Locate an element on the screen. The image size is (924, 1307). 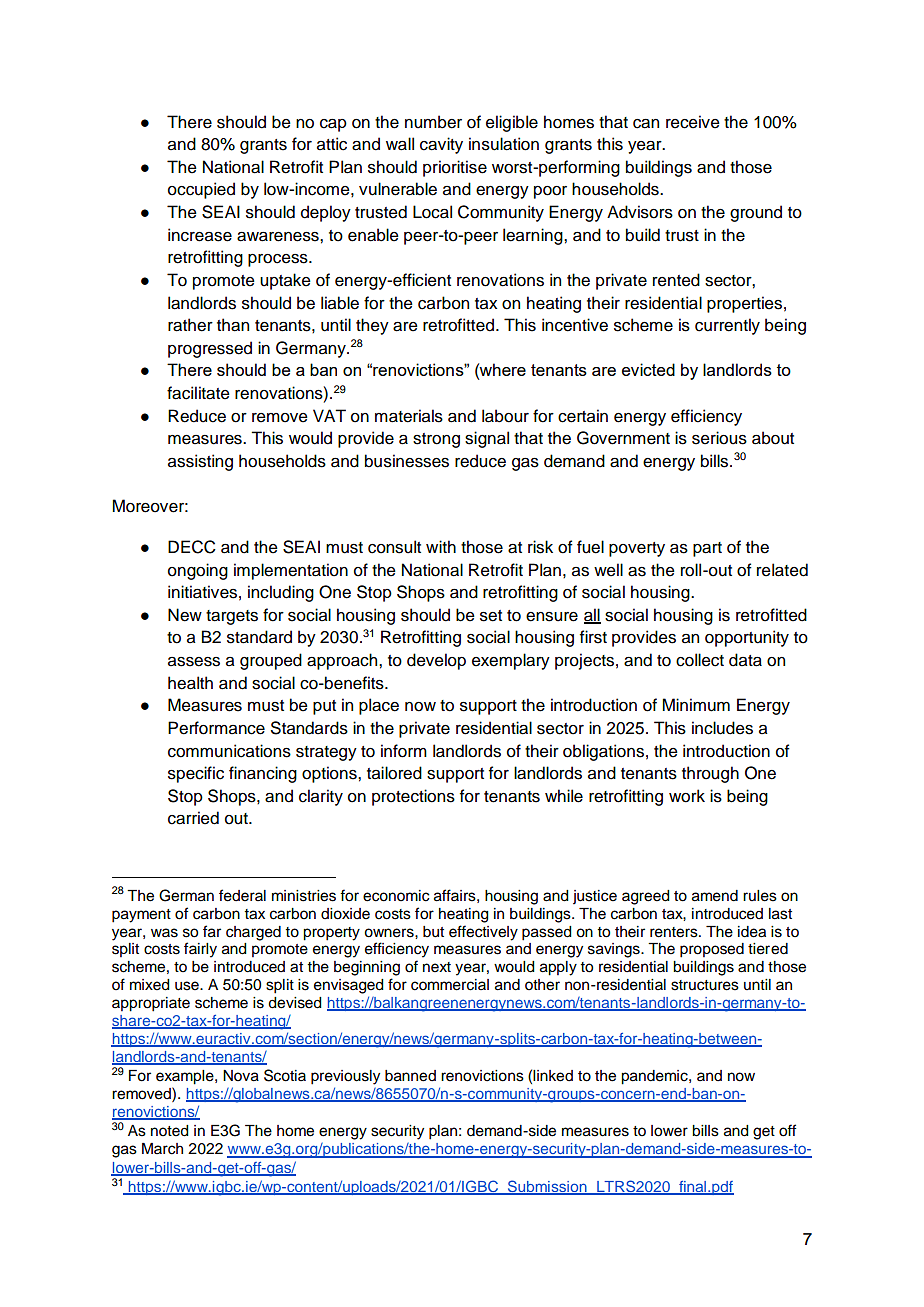
structures is located at coordinates (705, 985).
